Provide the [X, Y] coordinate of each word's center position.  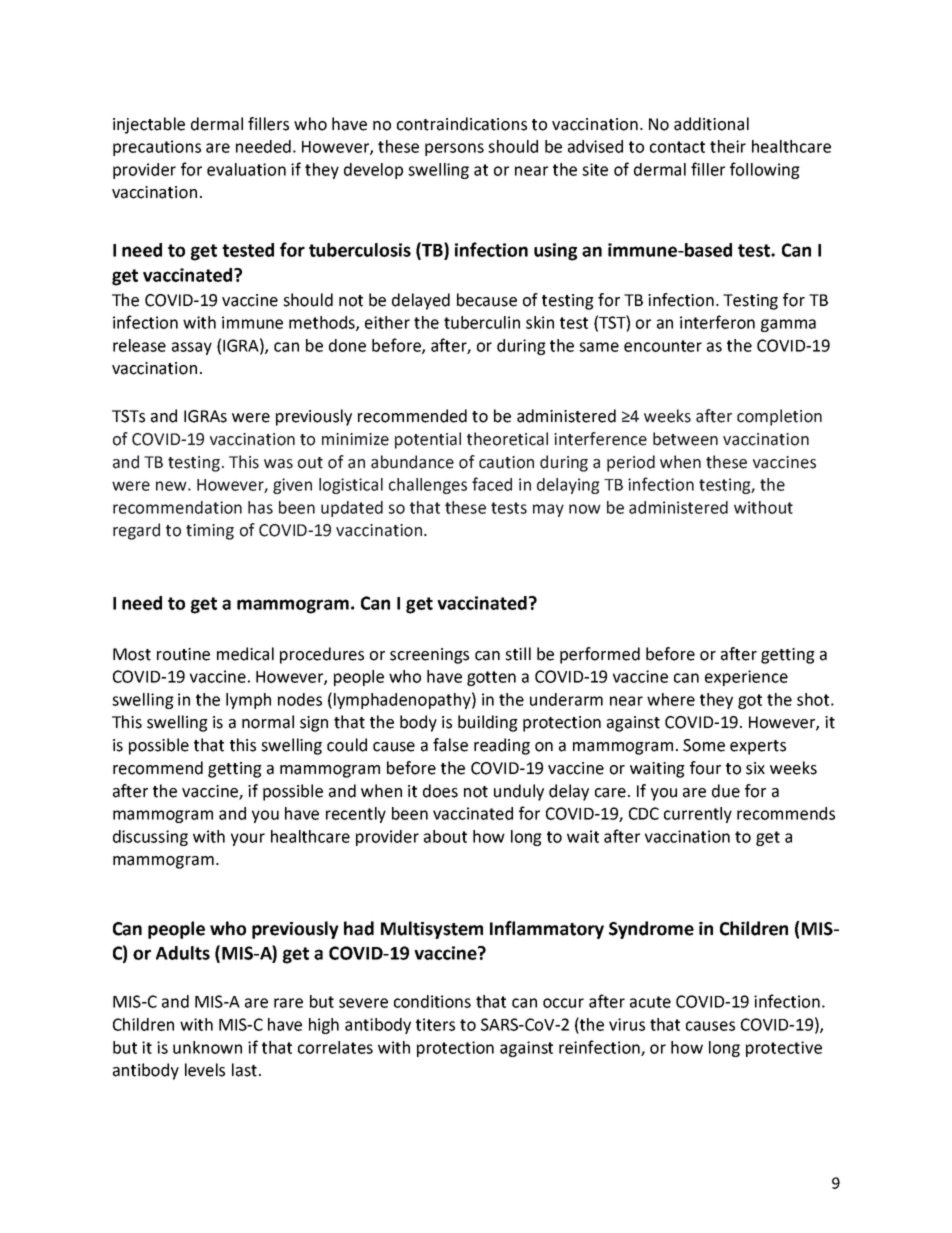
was [278, 464]
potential [428, 440]
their [728, 146]
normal [268, 722]
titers [435, 1024]
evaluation [246, 169]
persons [454, 149]
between [685, 439]
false [450, 745]
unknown [207, 1047]
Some [704, 745]
